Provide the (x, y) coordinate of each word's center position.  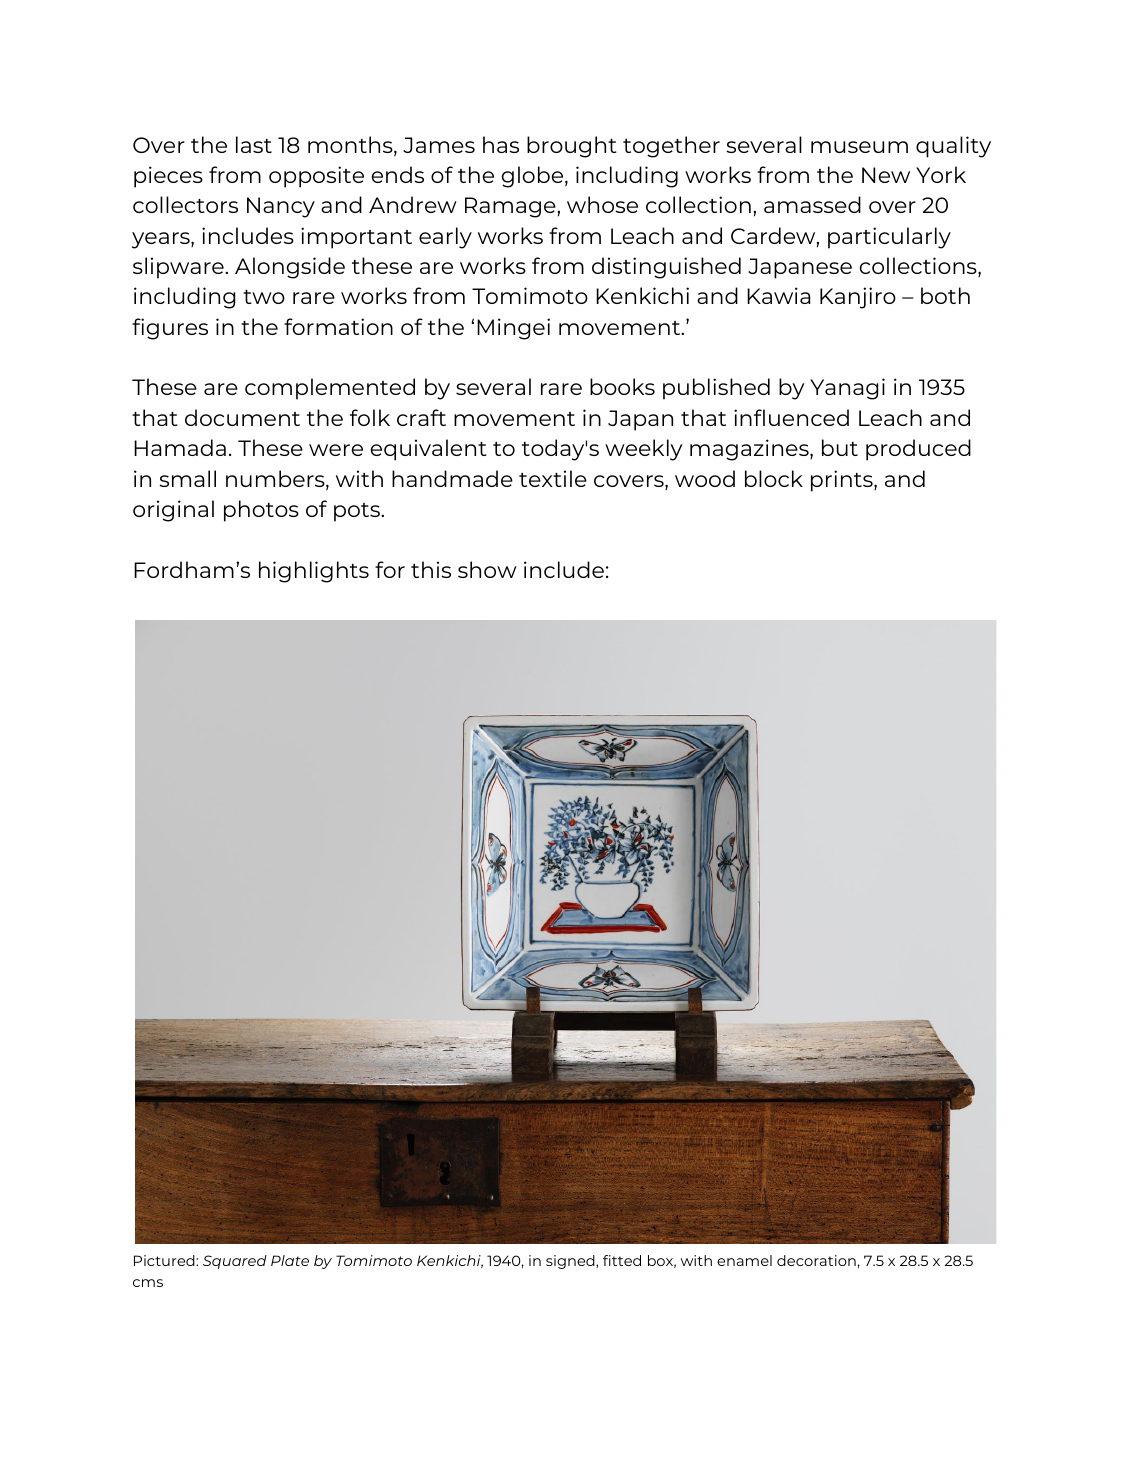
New (886, 175)
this (431, 569)
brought (572, 147)
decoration (816, 1260)
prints (843, 481)
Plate (290, 1260)
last (254, 144)
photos (261, 511)
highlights (314, 572)
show (487, 569)
